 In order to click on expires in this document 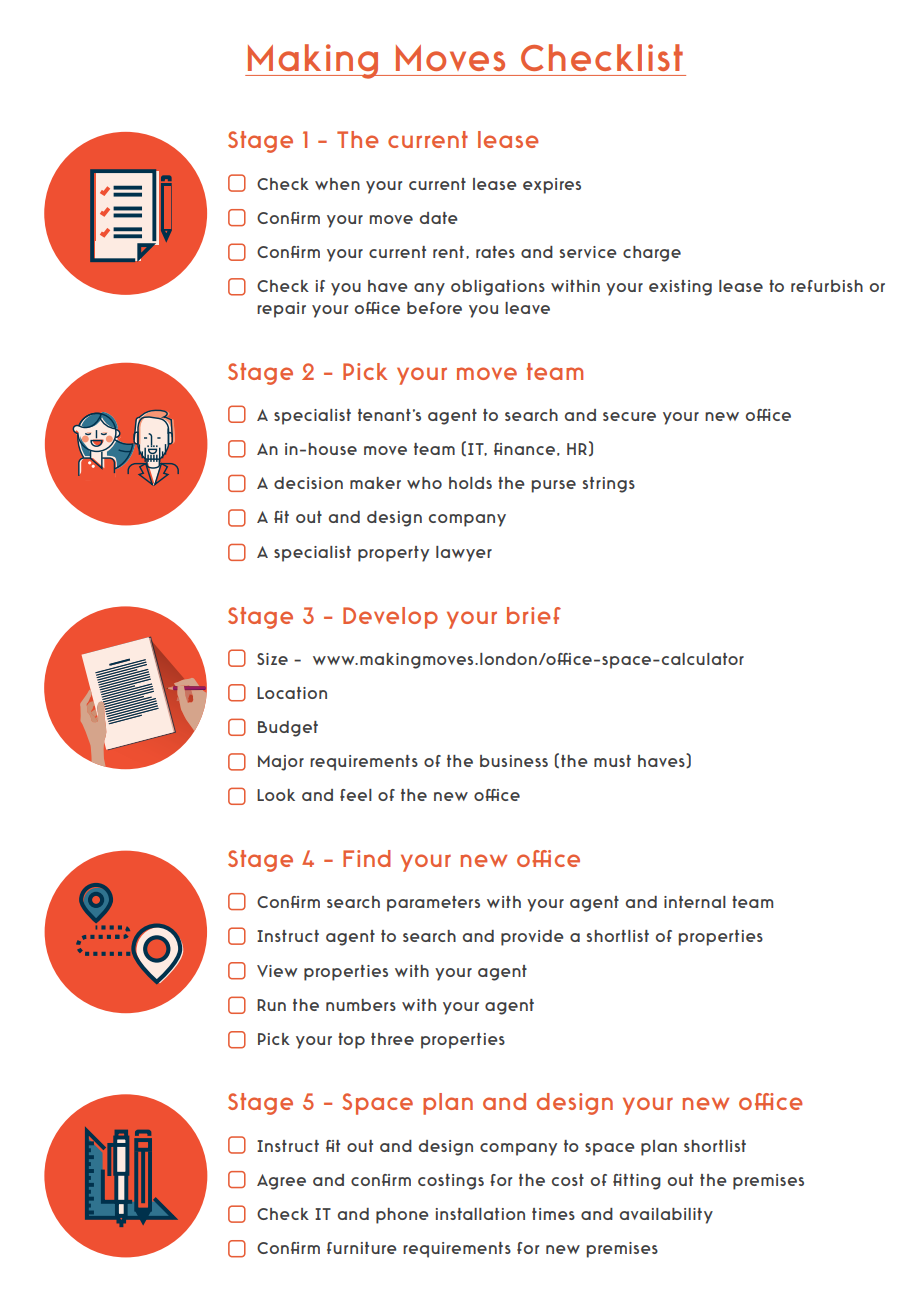, I will do `click(552, 186)`.
